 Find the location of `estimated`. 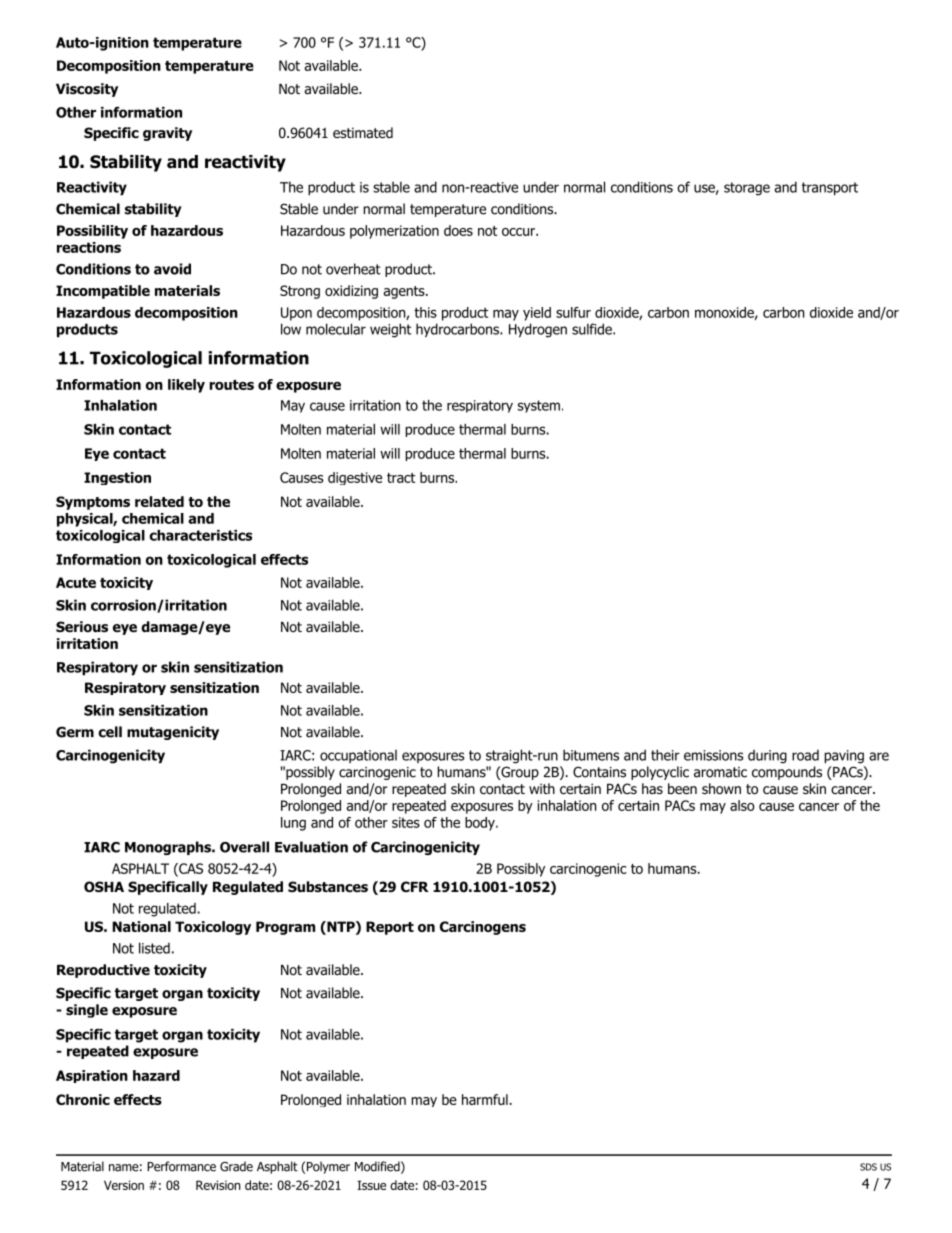

estimated is located at coordinates (363, 132).
